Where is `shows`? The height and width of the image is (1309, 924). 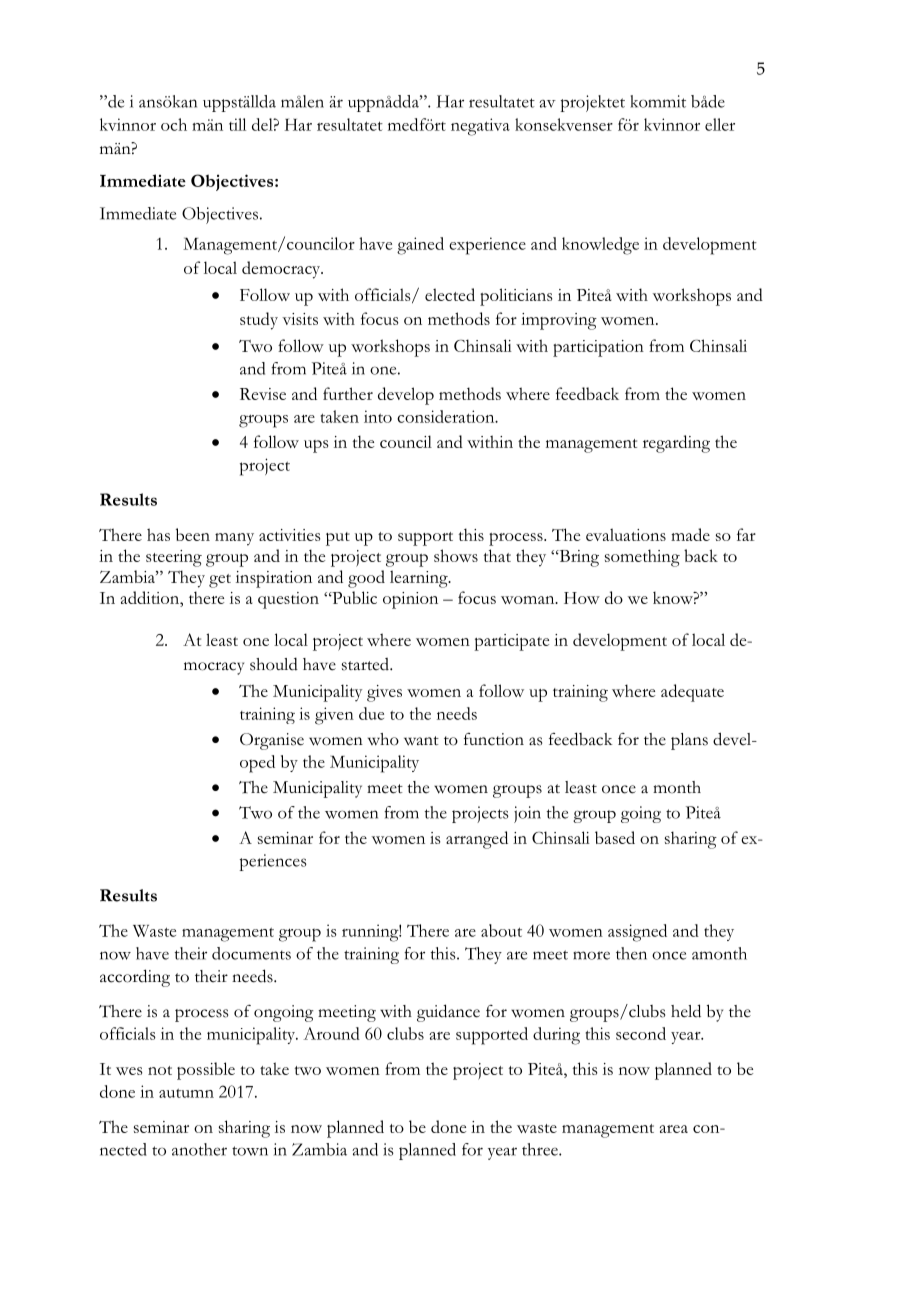
shows is located at coordinates (456, 555).
